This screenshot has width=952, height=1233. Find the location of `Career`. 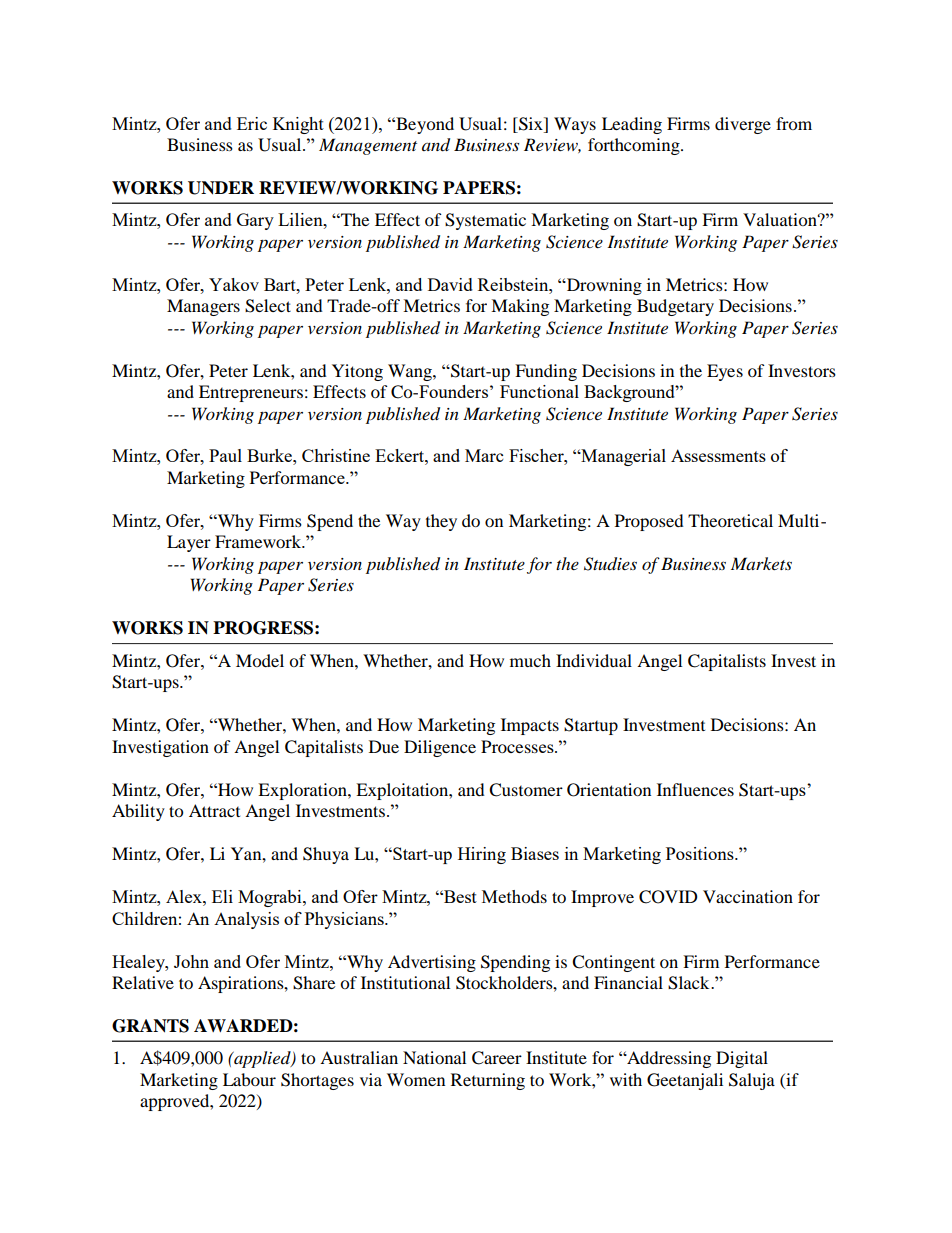

Career is located at coordinates (497, 1058).
